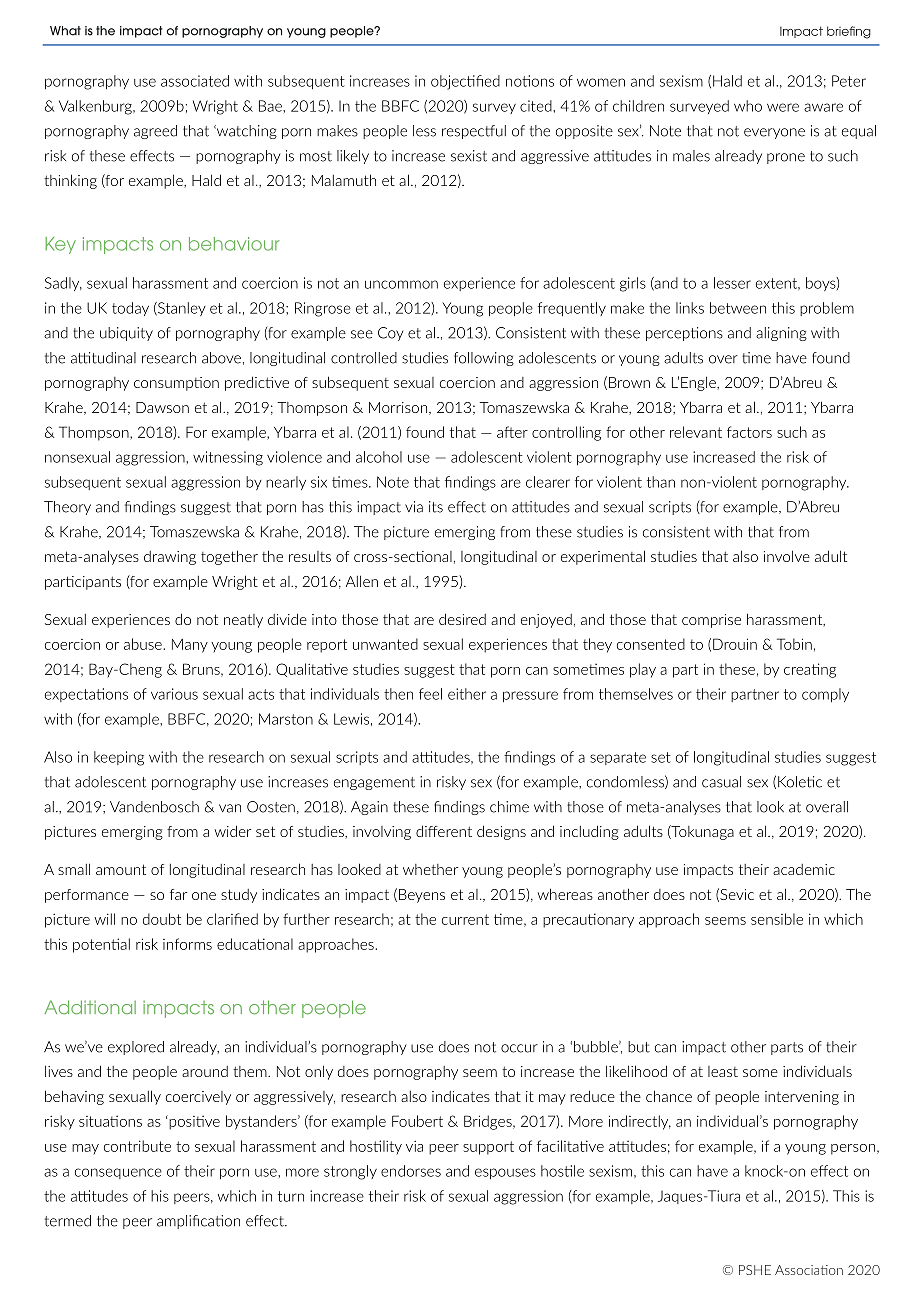 The width and height of the screenshot is (924, 1308). I want to click on espouses, so click(505, 1173).
